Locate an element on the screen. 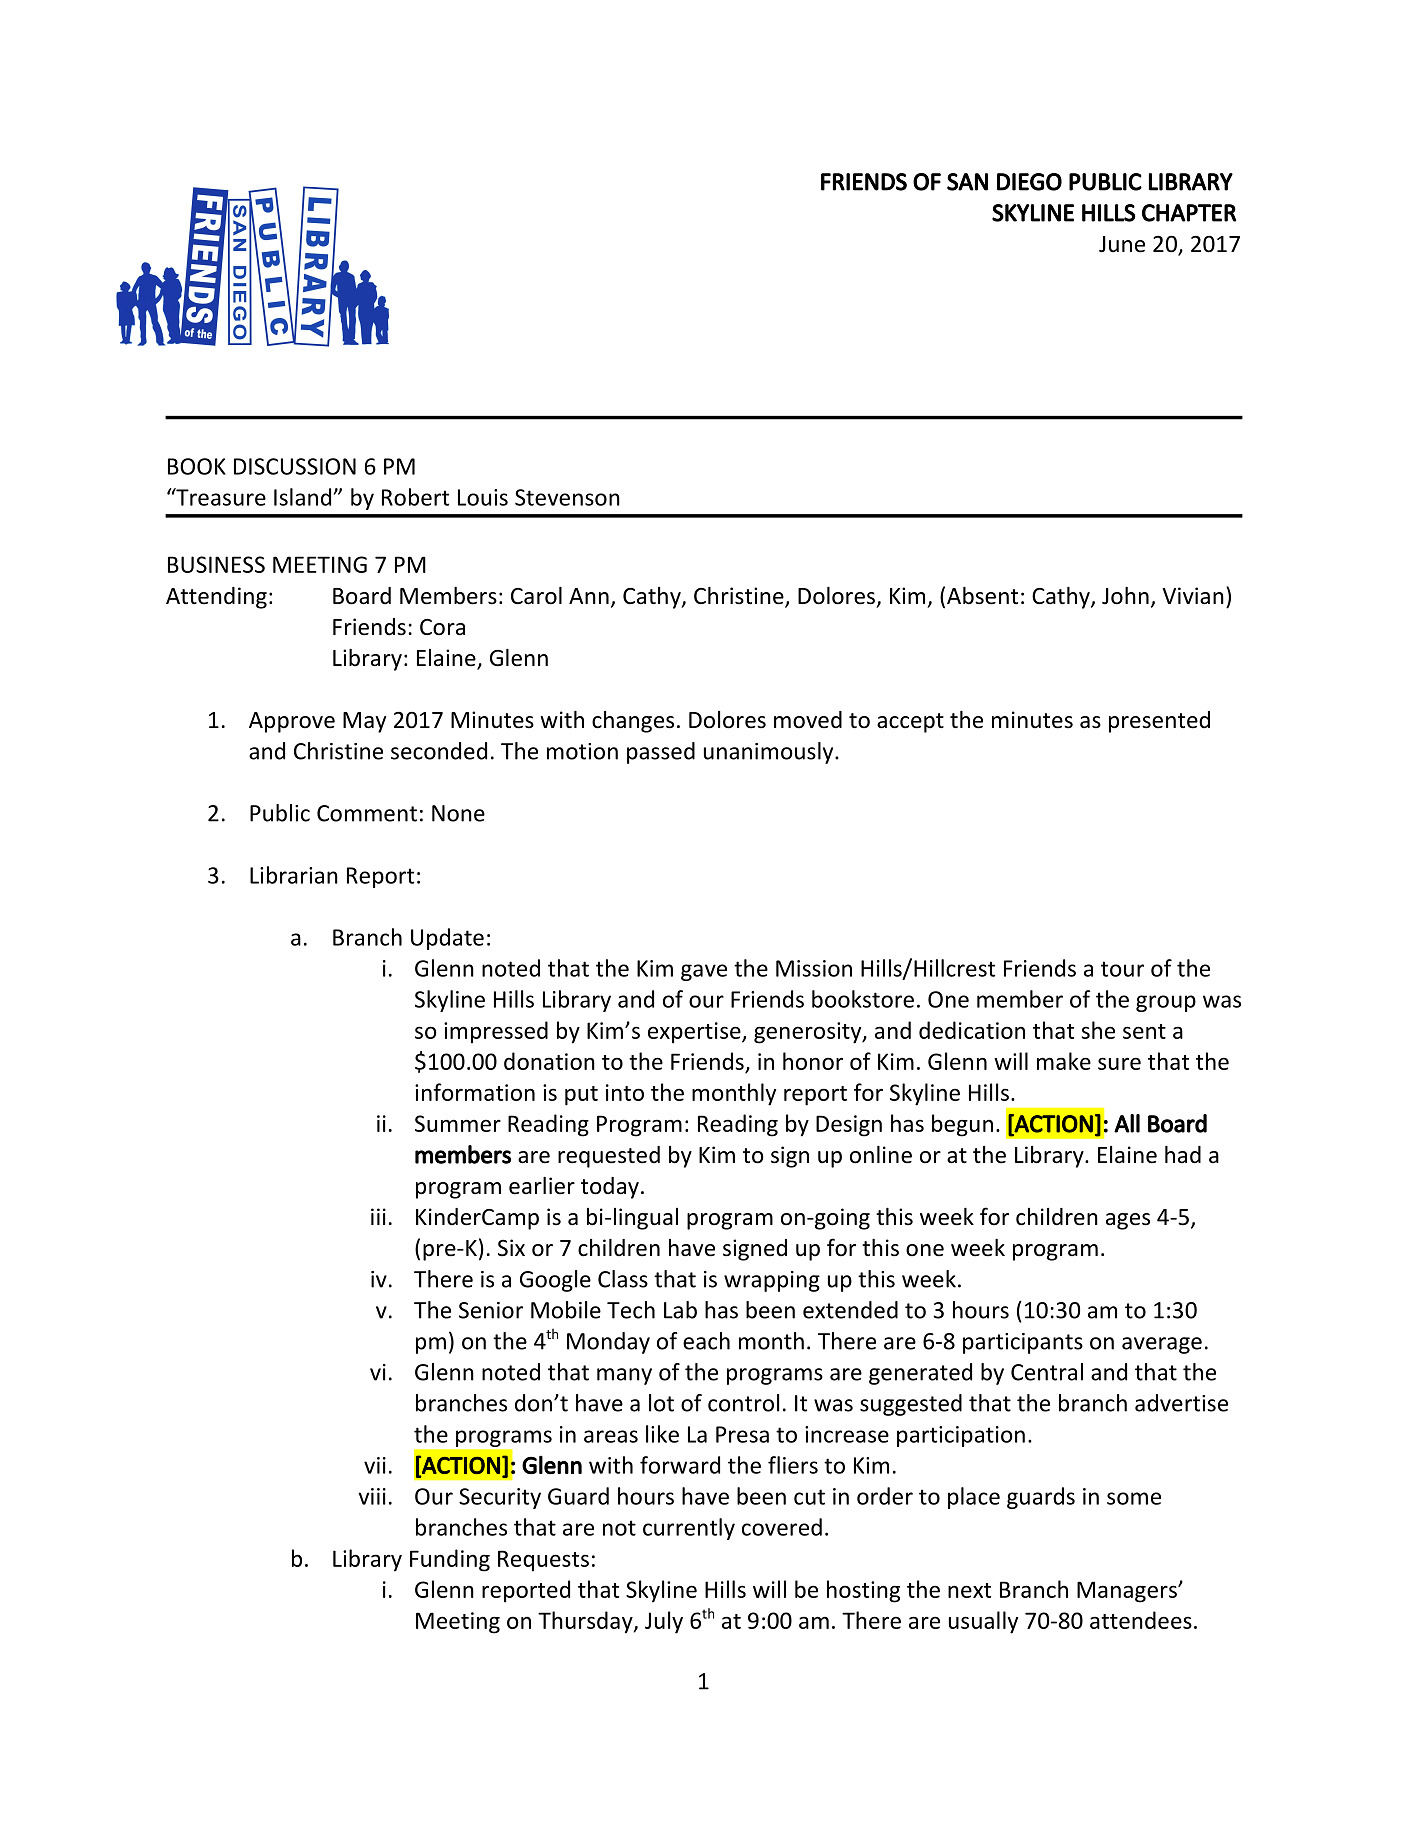  gave is located at coordinates (704, 972).
